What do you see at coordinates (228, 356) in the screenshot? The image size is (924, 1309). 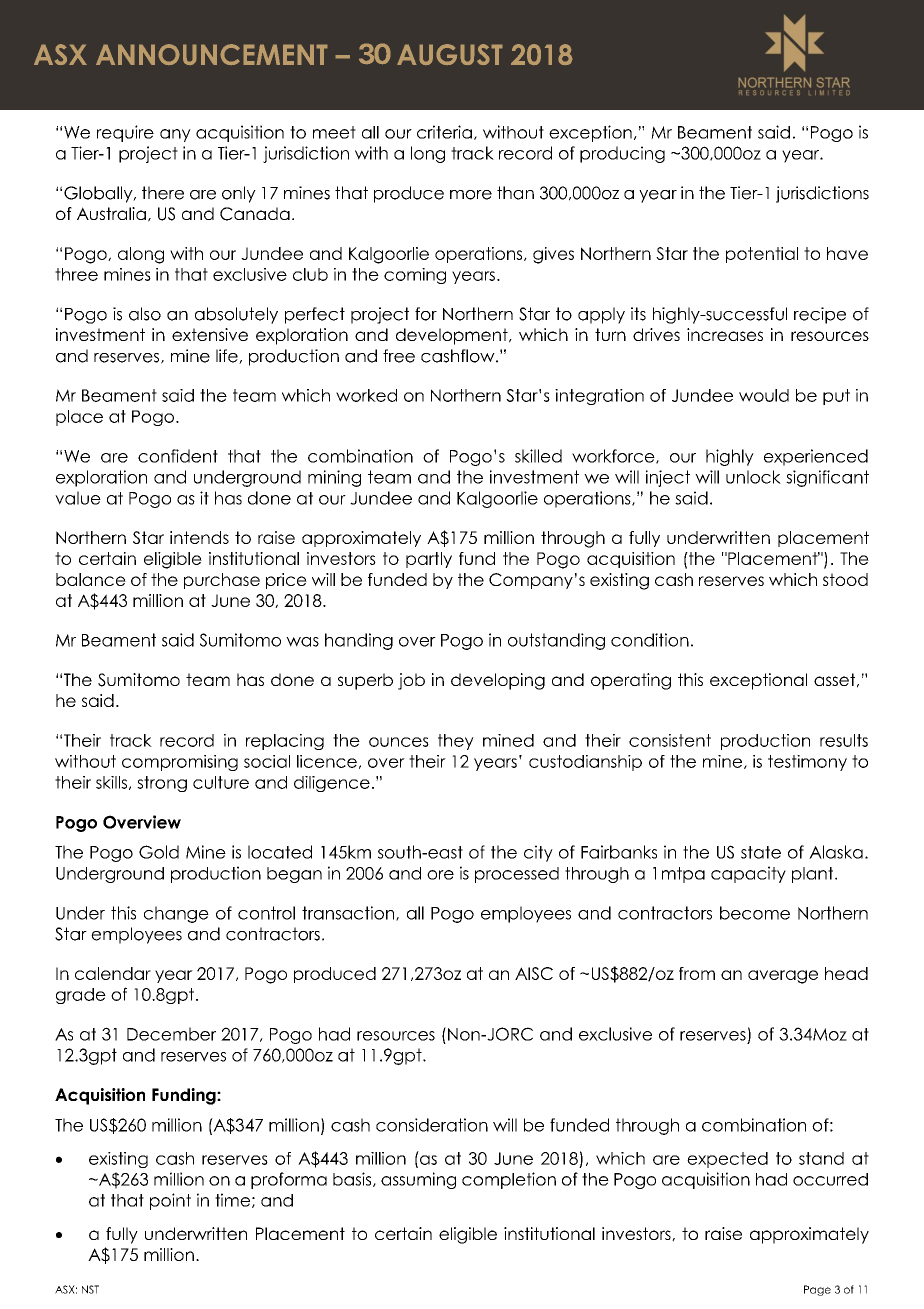 I see `life` at bounding box center [228, 356].
